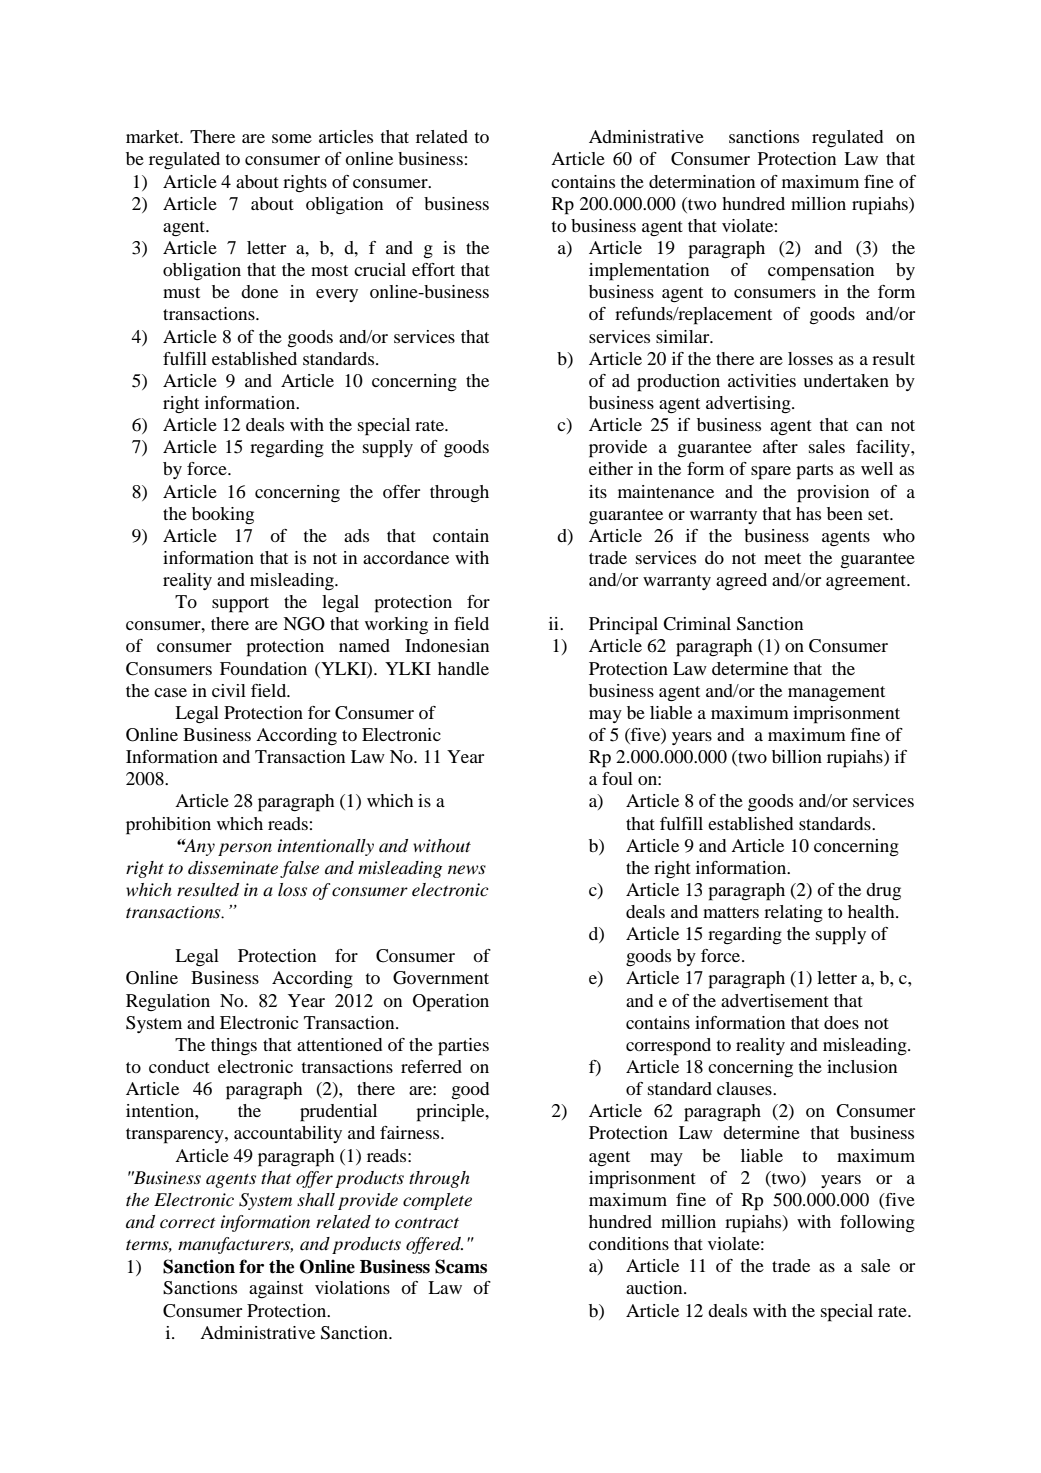 The height and width of the screenshot is (1473, 1041). I want to click on either, so click(611, 468).
